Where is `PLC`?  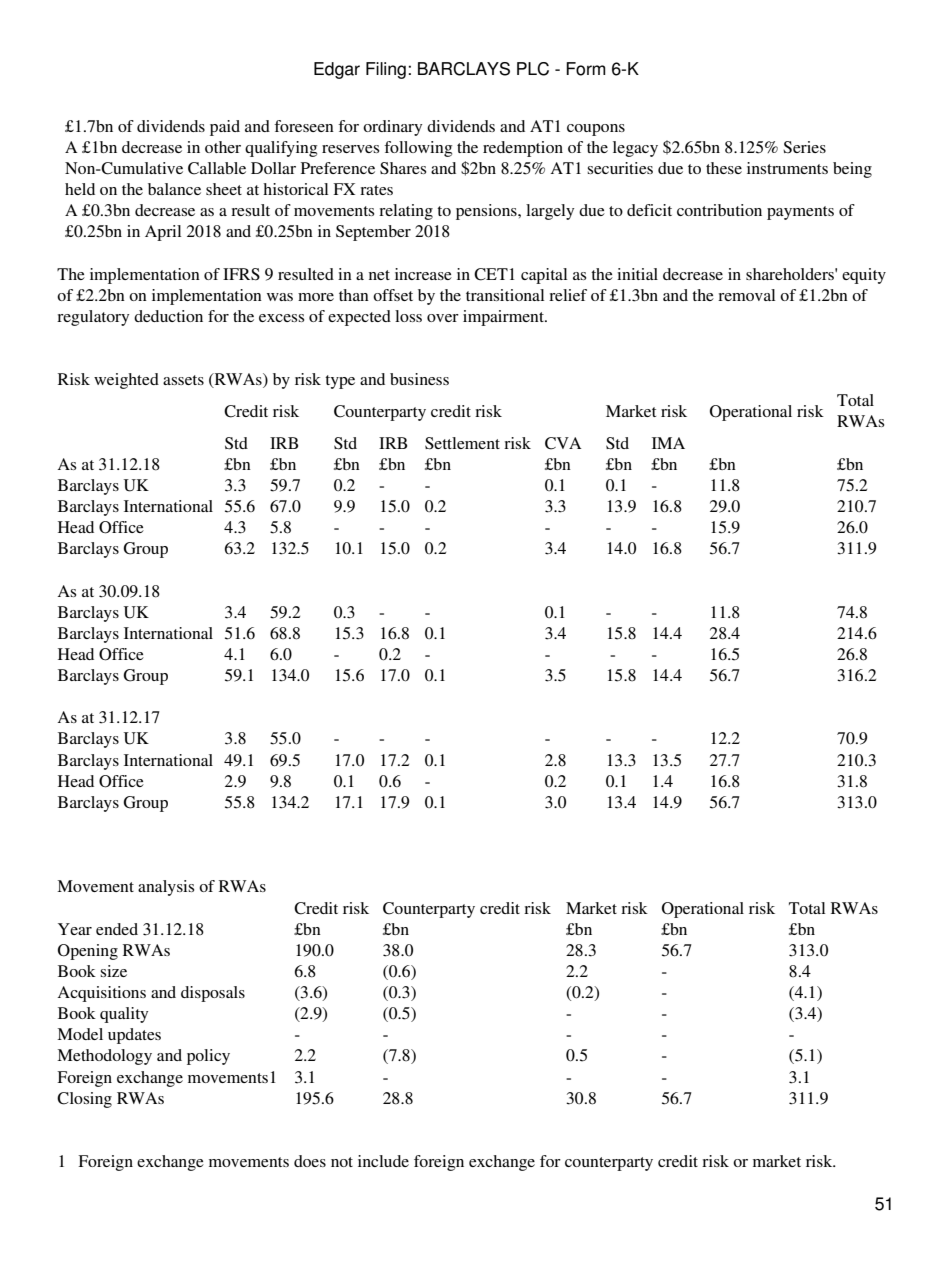
PLC is located at coordinates (533, 69).
